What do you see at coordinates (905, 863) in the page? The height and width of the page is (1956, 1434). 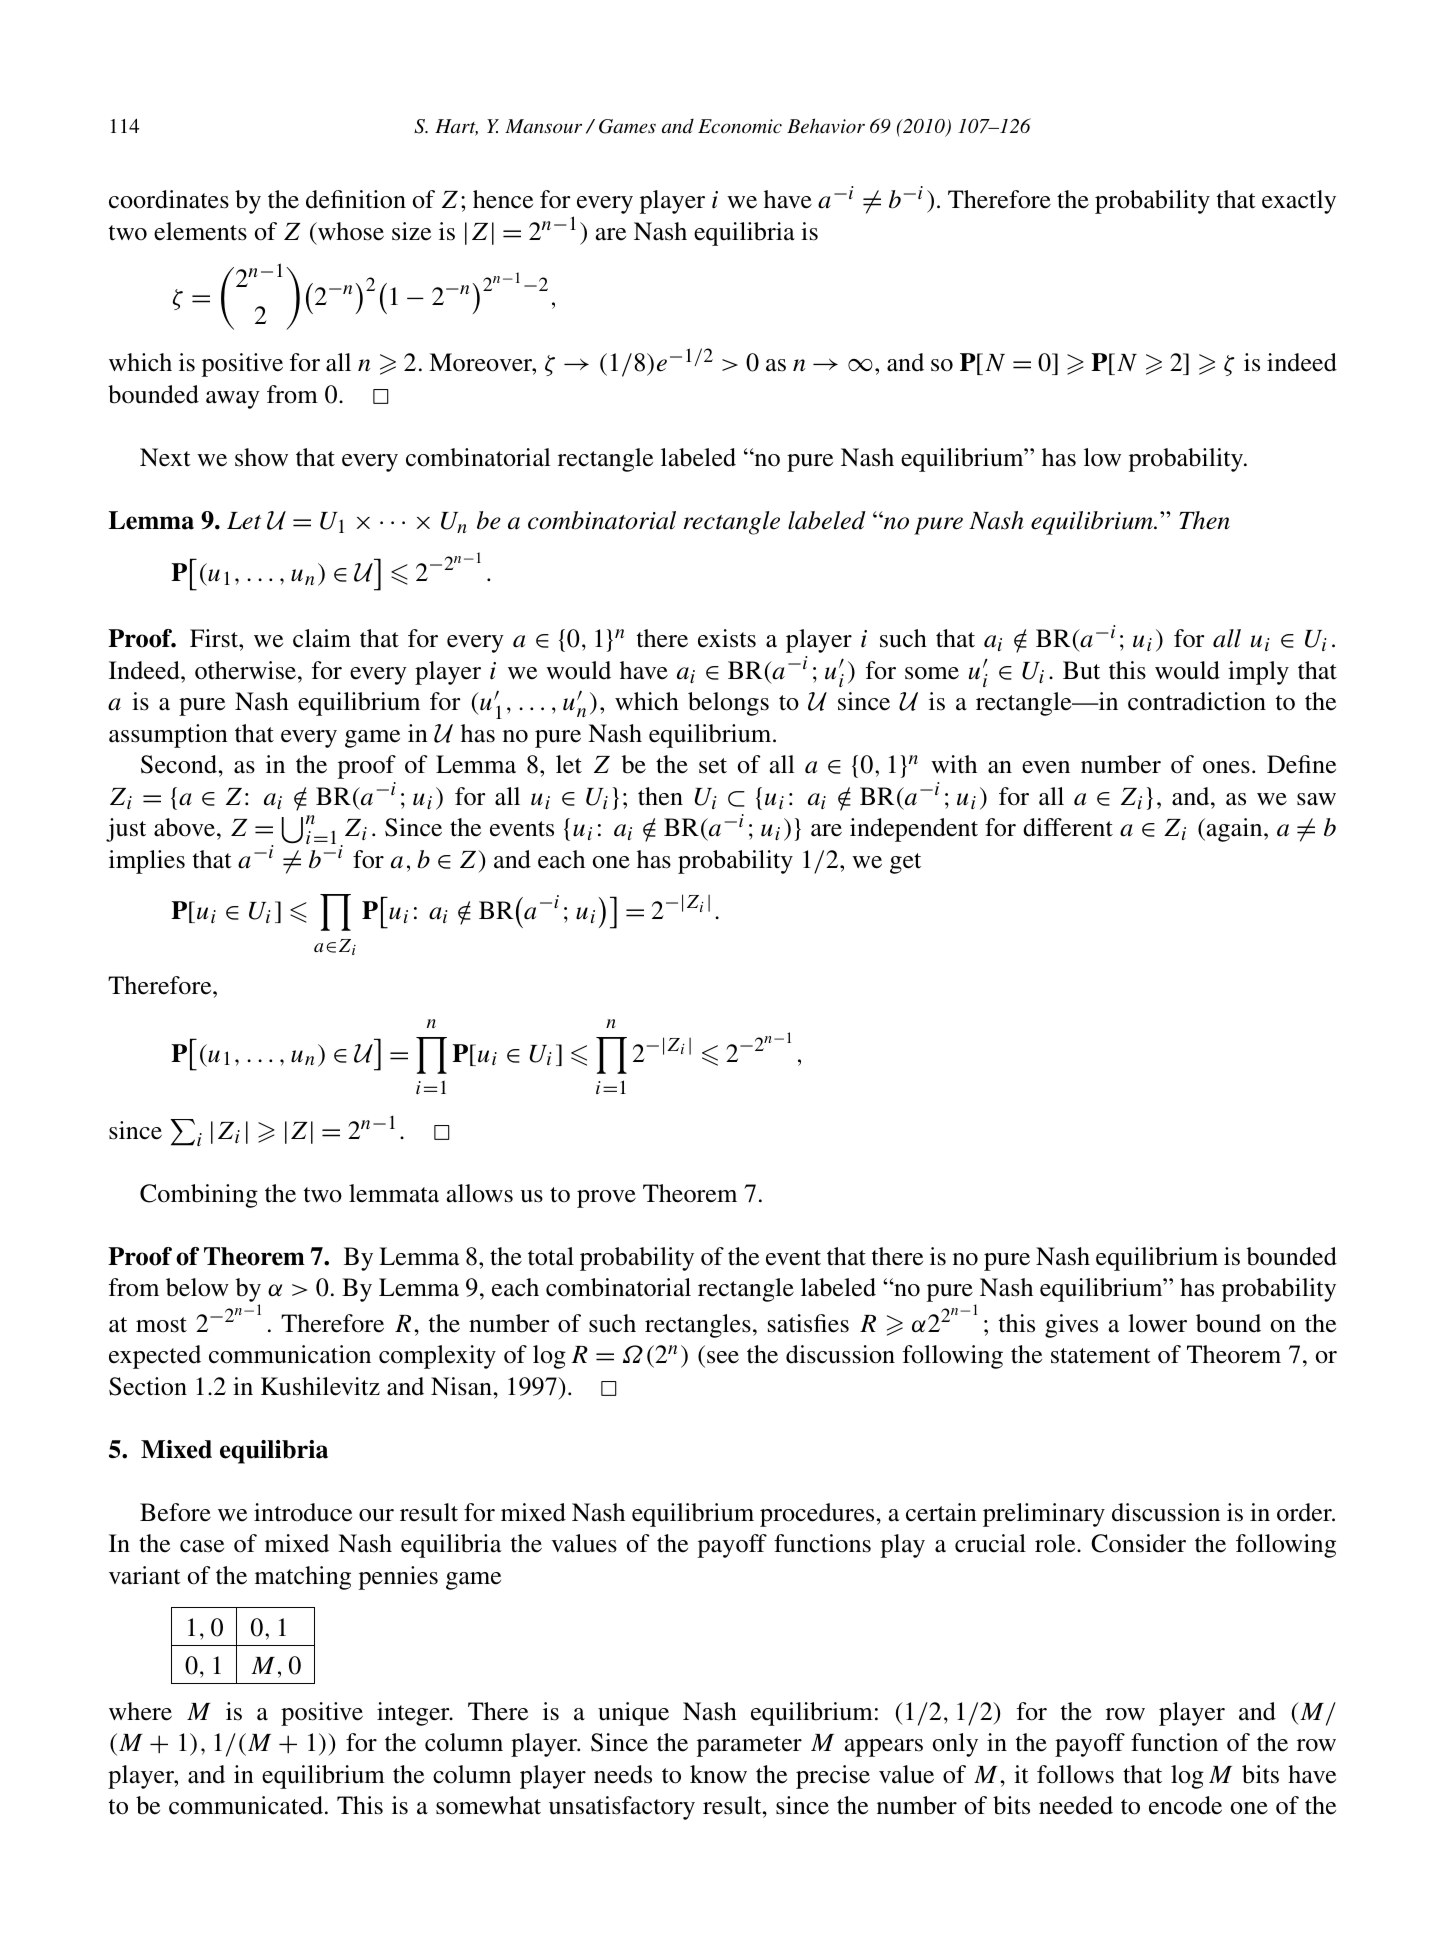 I see `get` at bounding box center [905, 863].
